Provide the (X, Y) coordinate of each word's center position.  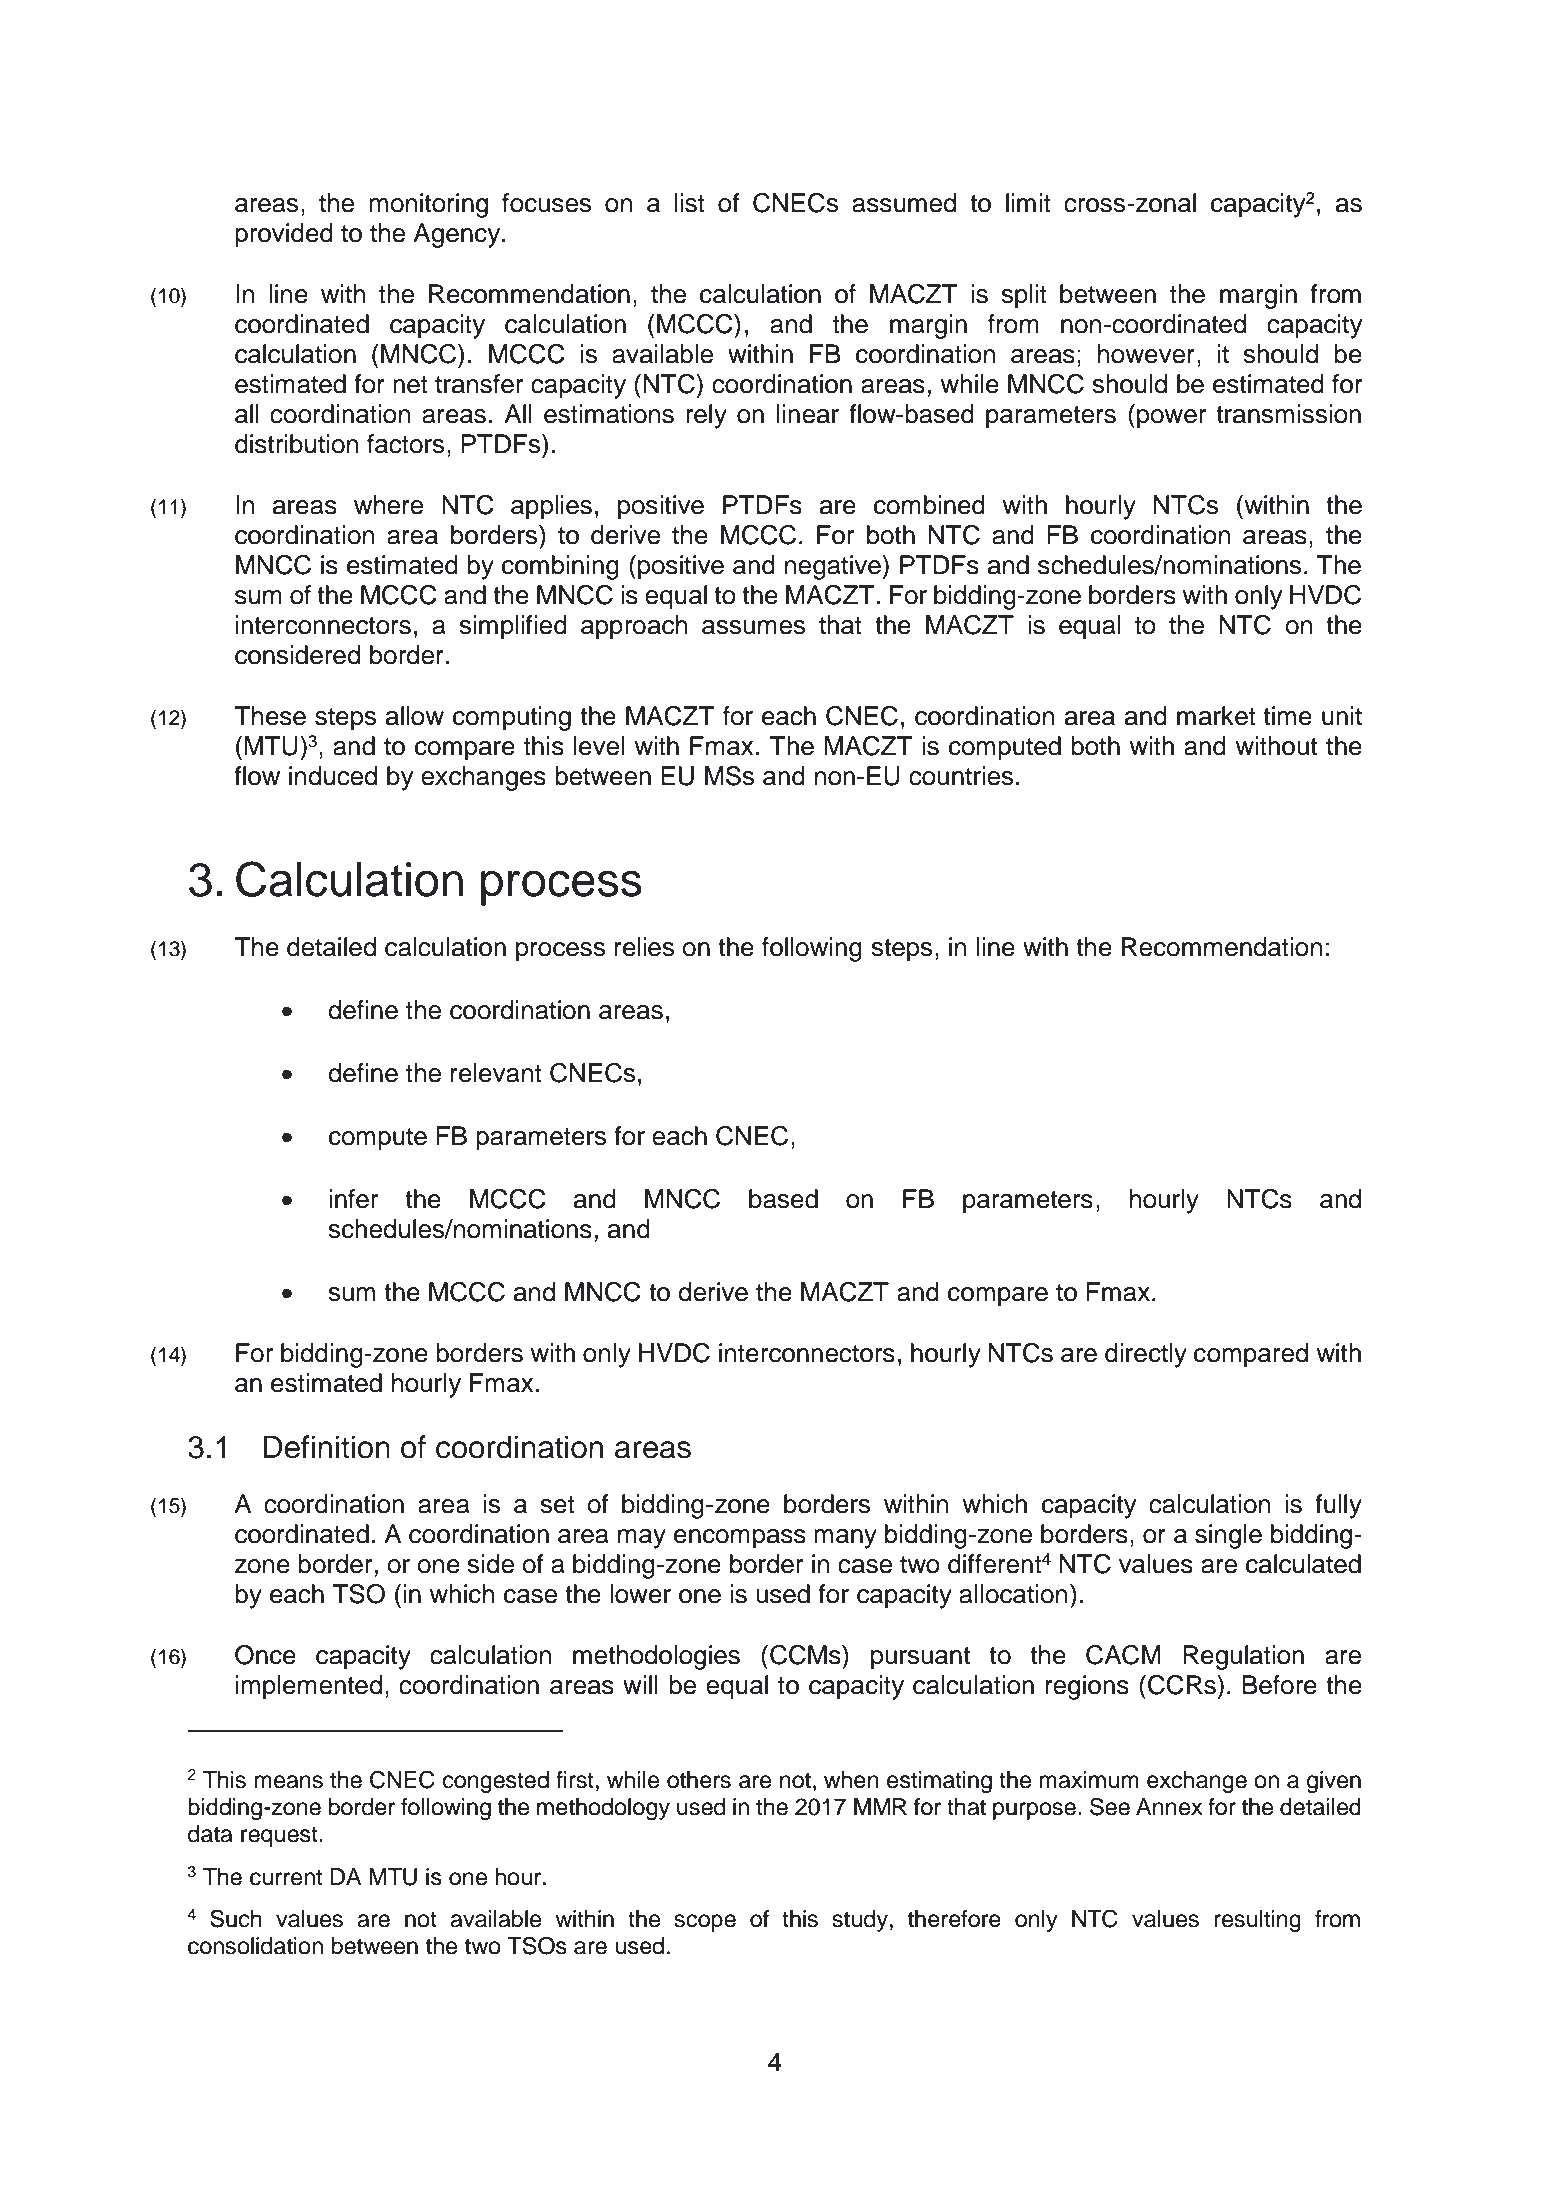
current (286, 1877)
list (690, 203)
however (1146, 354)
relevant (496, 1073)
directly (1146, 1355)
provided (284, 235)
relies (644, 947)
